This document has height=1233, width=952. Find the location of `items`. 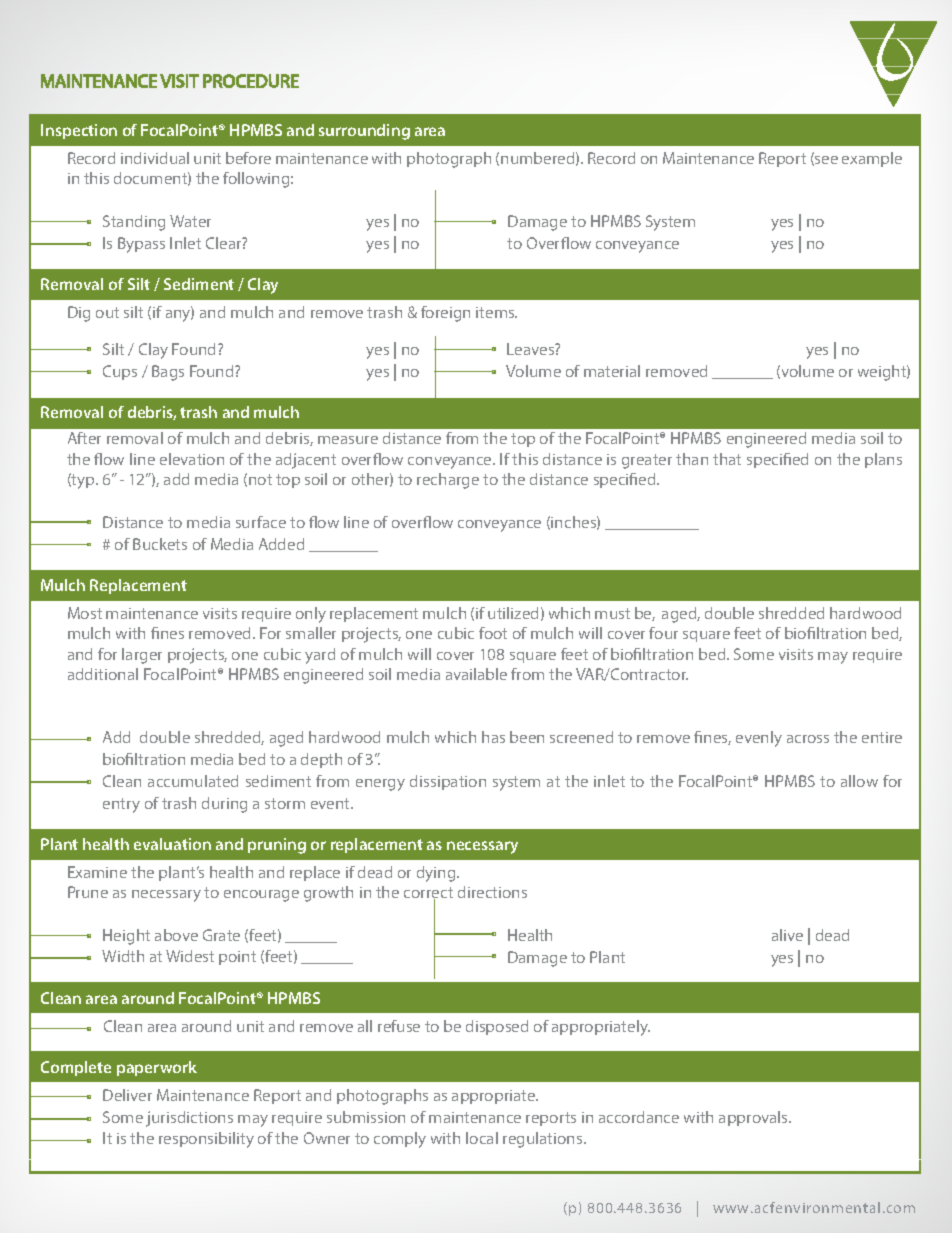

items is located at coordinates (496, 312).
